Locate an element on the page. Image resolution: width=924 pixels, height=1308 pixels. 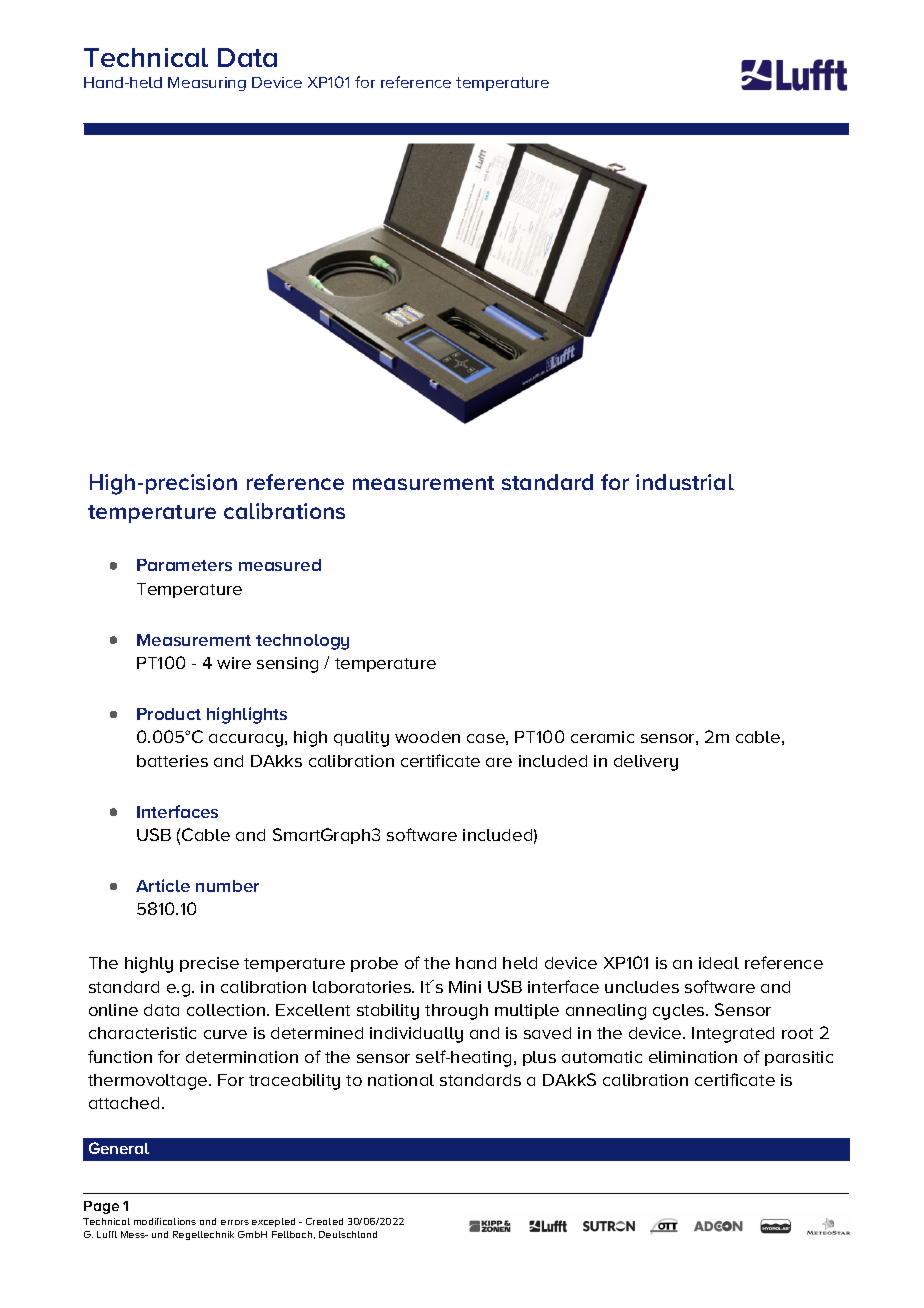
quality is located at coordinates (361, 739).
